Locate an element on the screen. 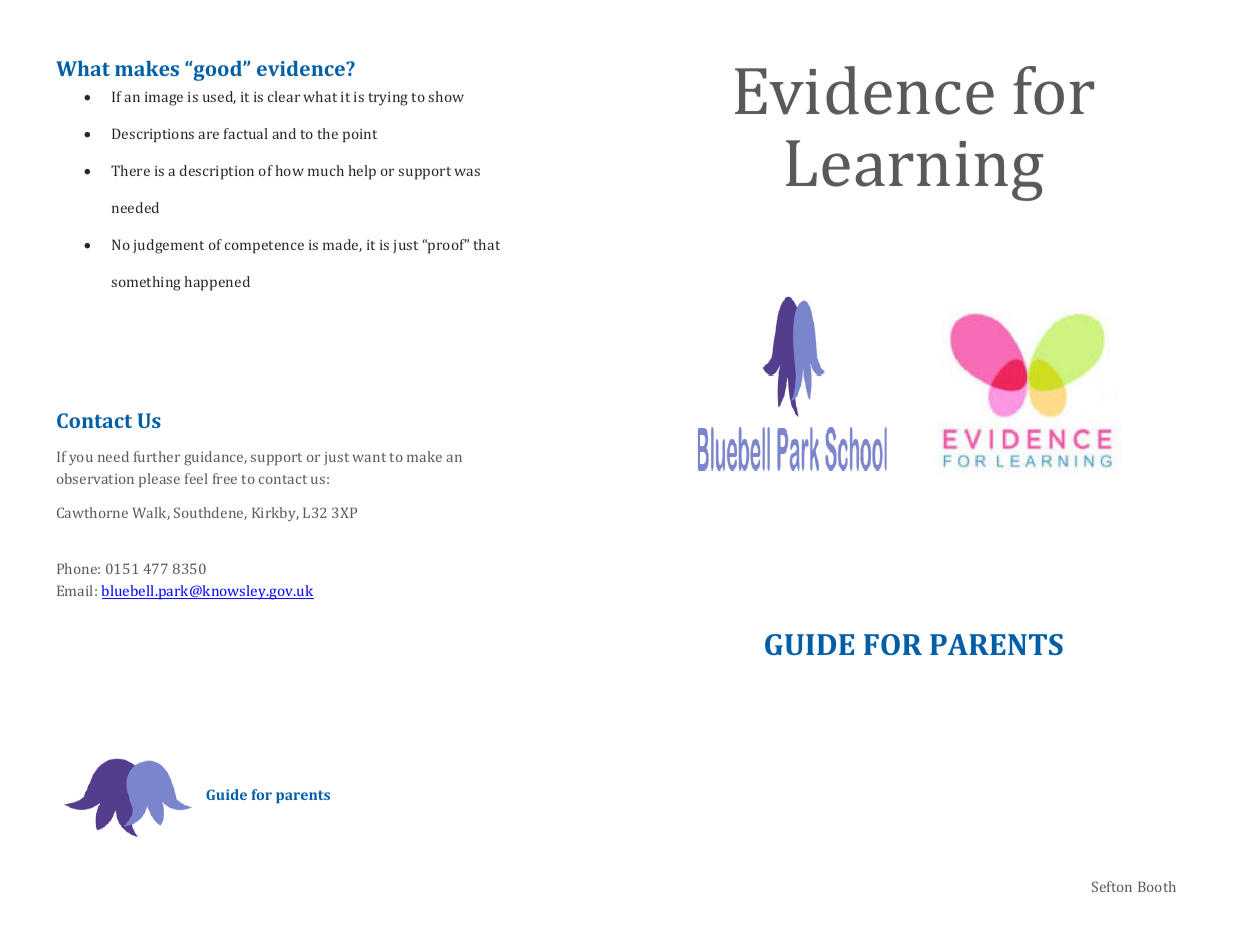  factual is located at coordinates (246, 133).
